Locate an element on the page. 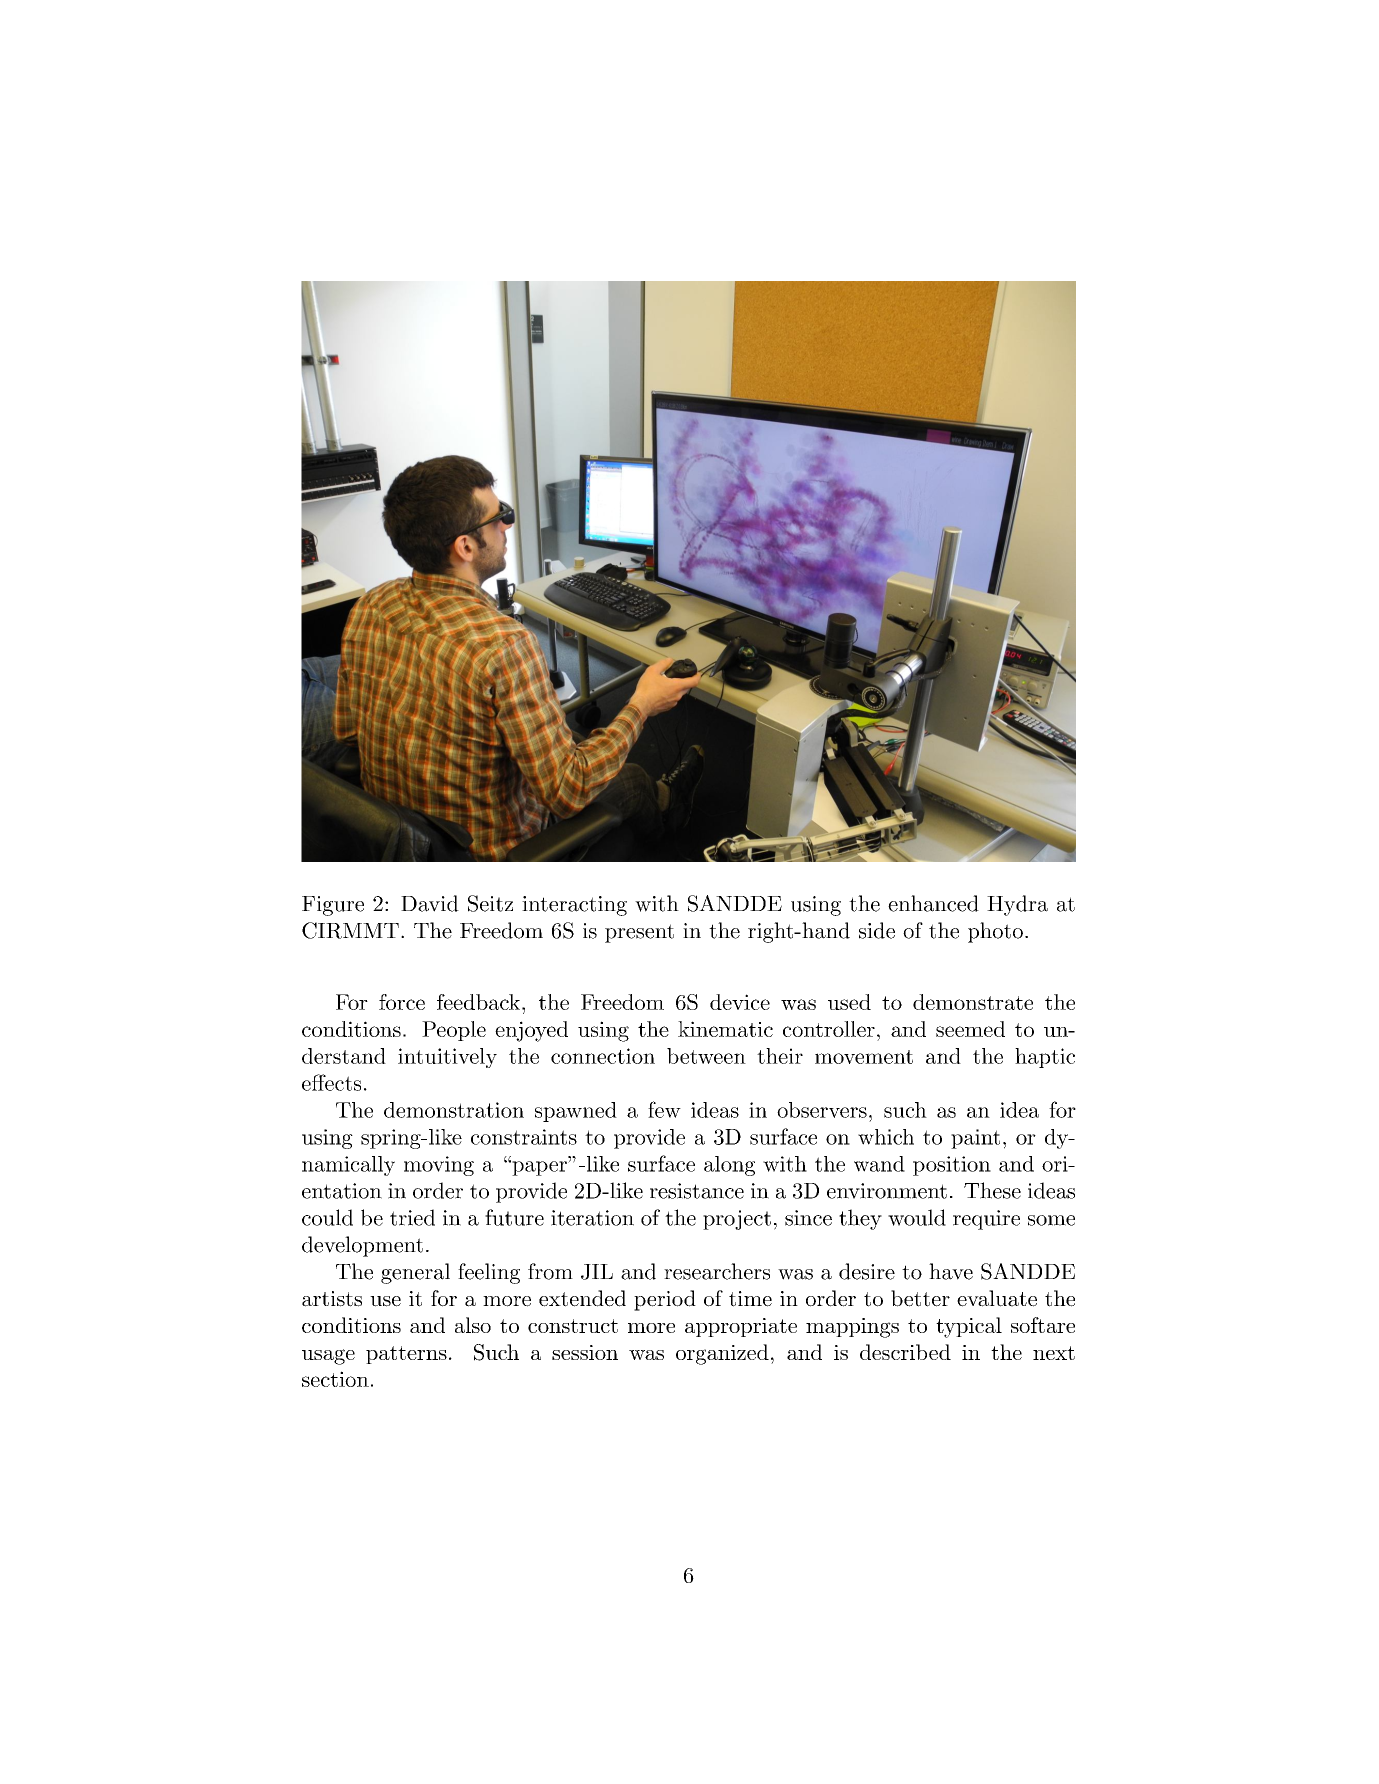  patterns is located at coordinates (406, 1355).
